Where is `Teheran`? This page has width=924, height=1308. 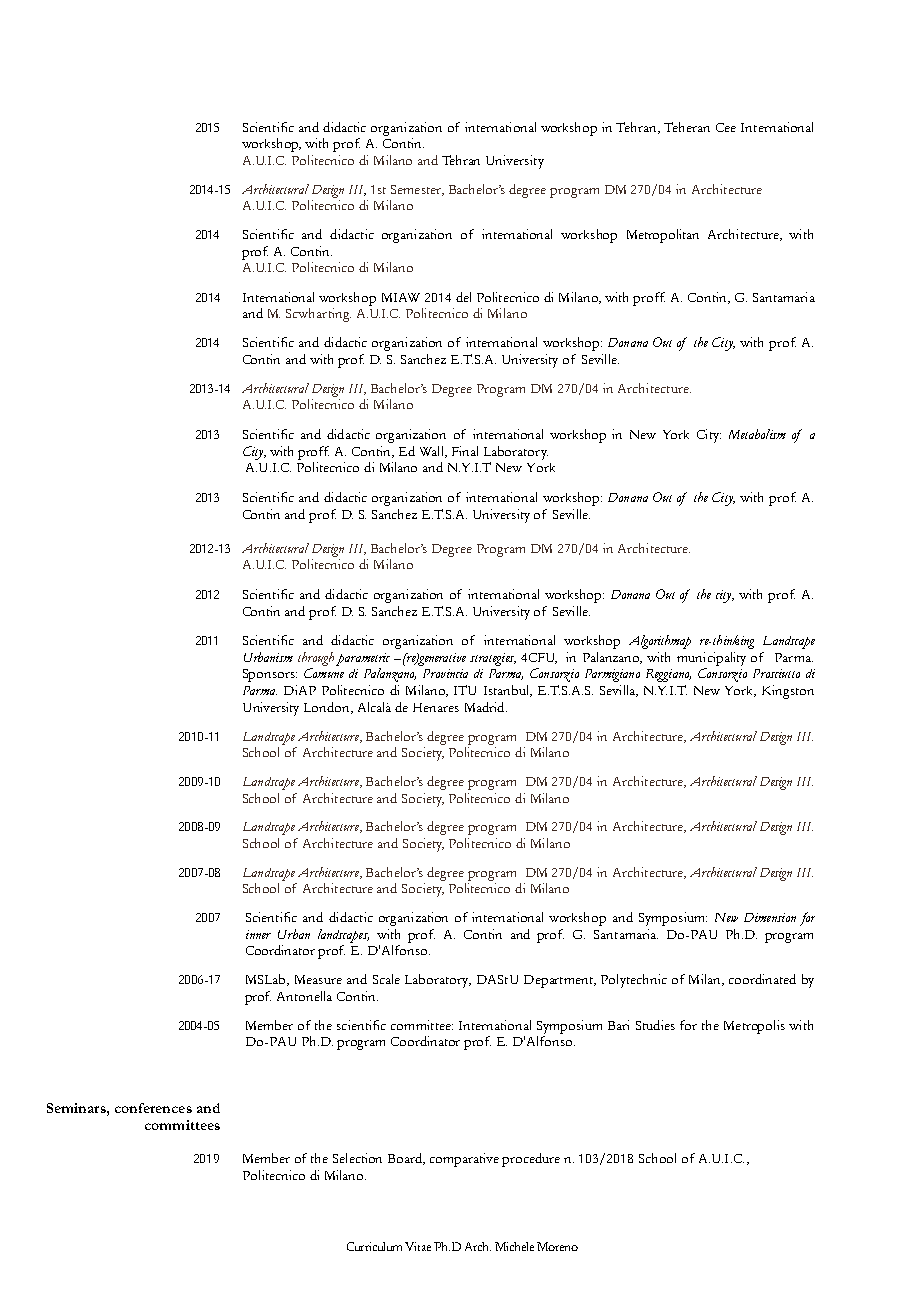 Teheran is located at coordinates (687, 127).
